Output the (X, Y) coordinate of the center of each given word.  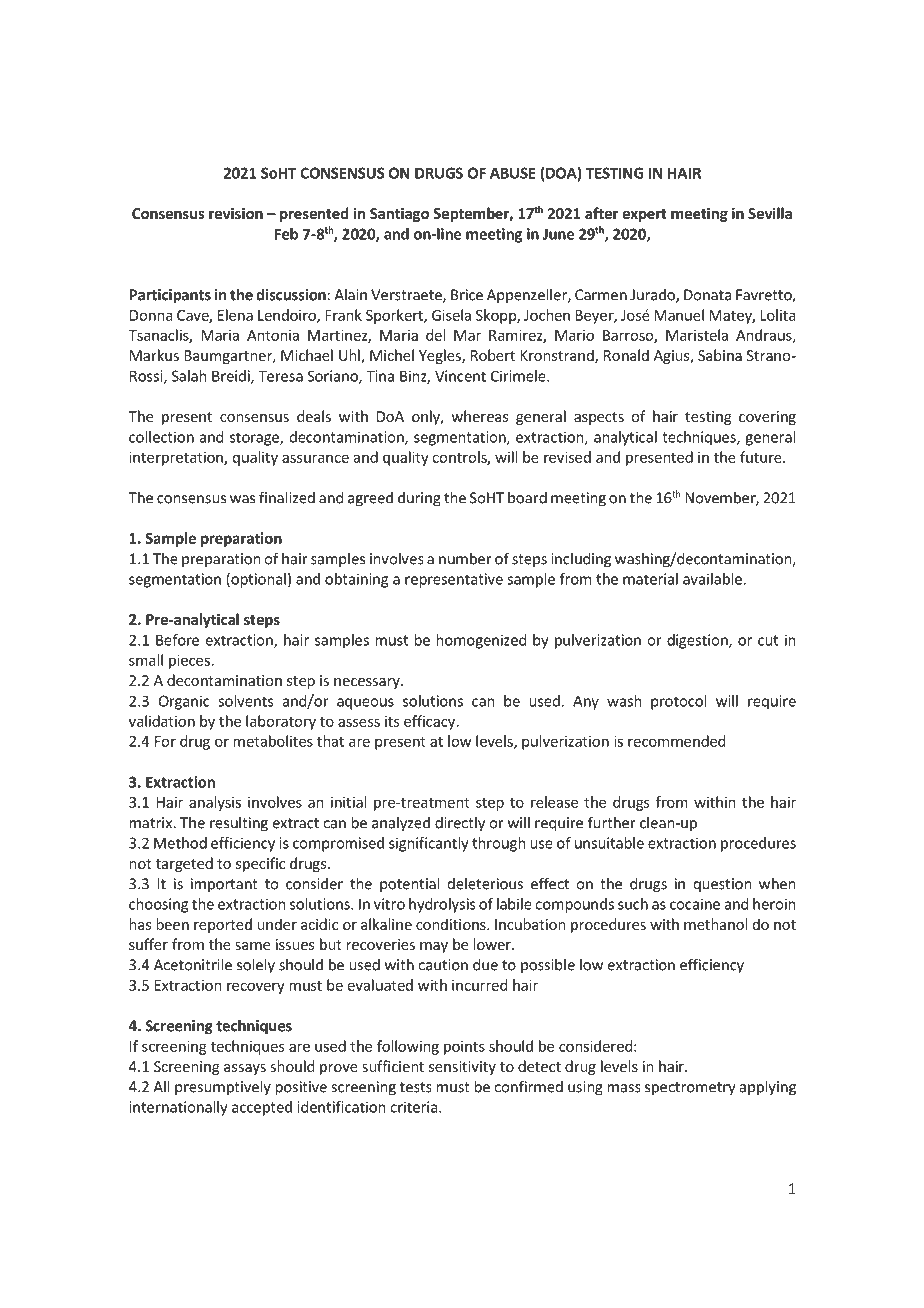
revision (236, 213)
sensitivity (462, 1068)
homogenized (481, 641)
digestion (698, 641)
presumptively (223, 1088)
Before (177, 640)
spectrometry (690, 1089)
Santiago (399, 214)
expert (644, 215)
